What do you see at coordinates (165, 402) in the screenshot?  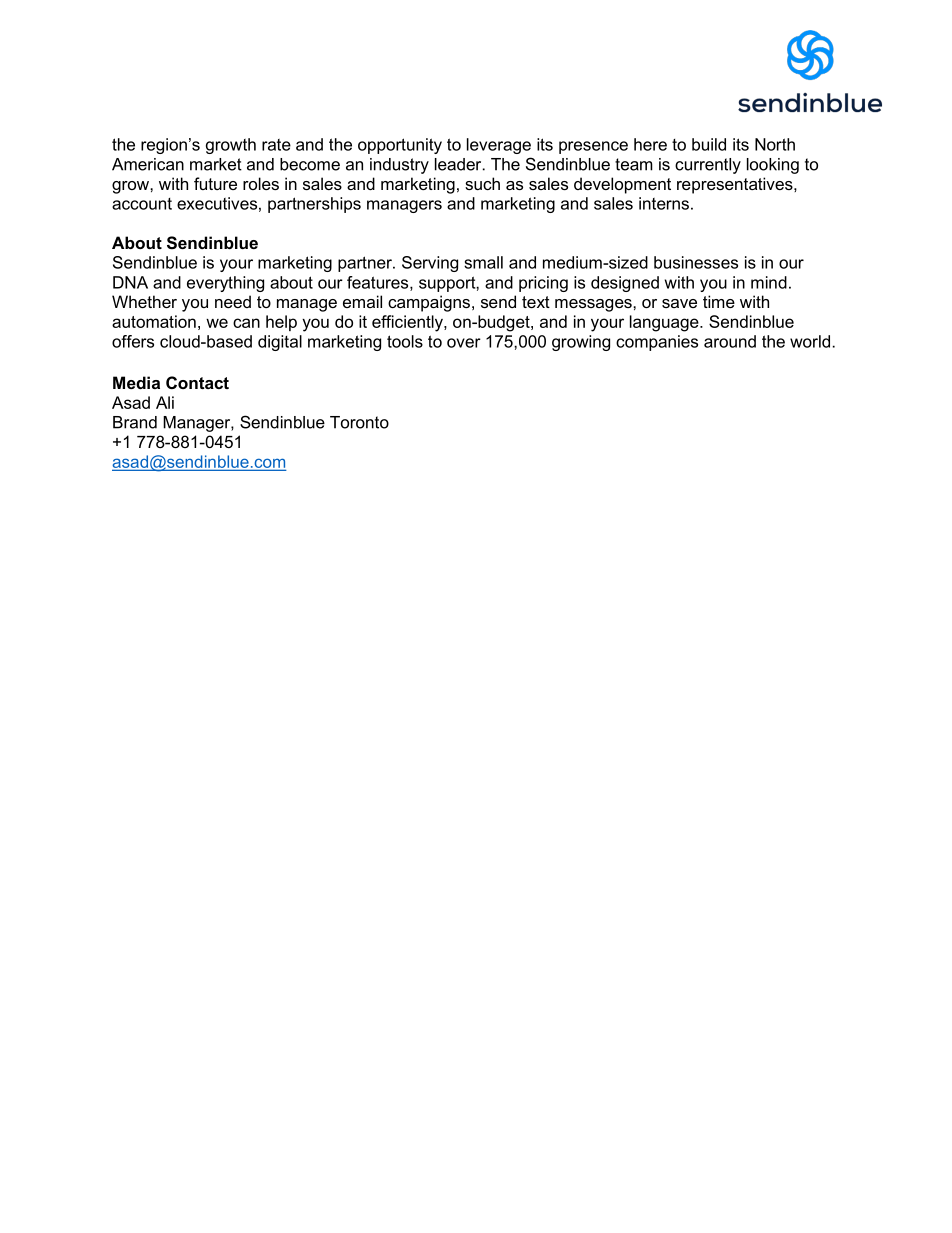 I see `Ali` at bounding box center [165, 402].
